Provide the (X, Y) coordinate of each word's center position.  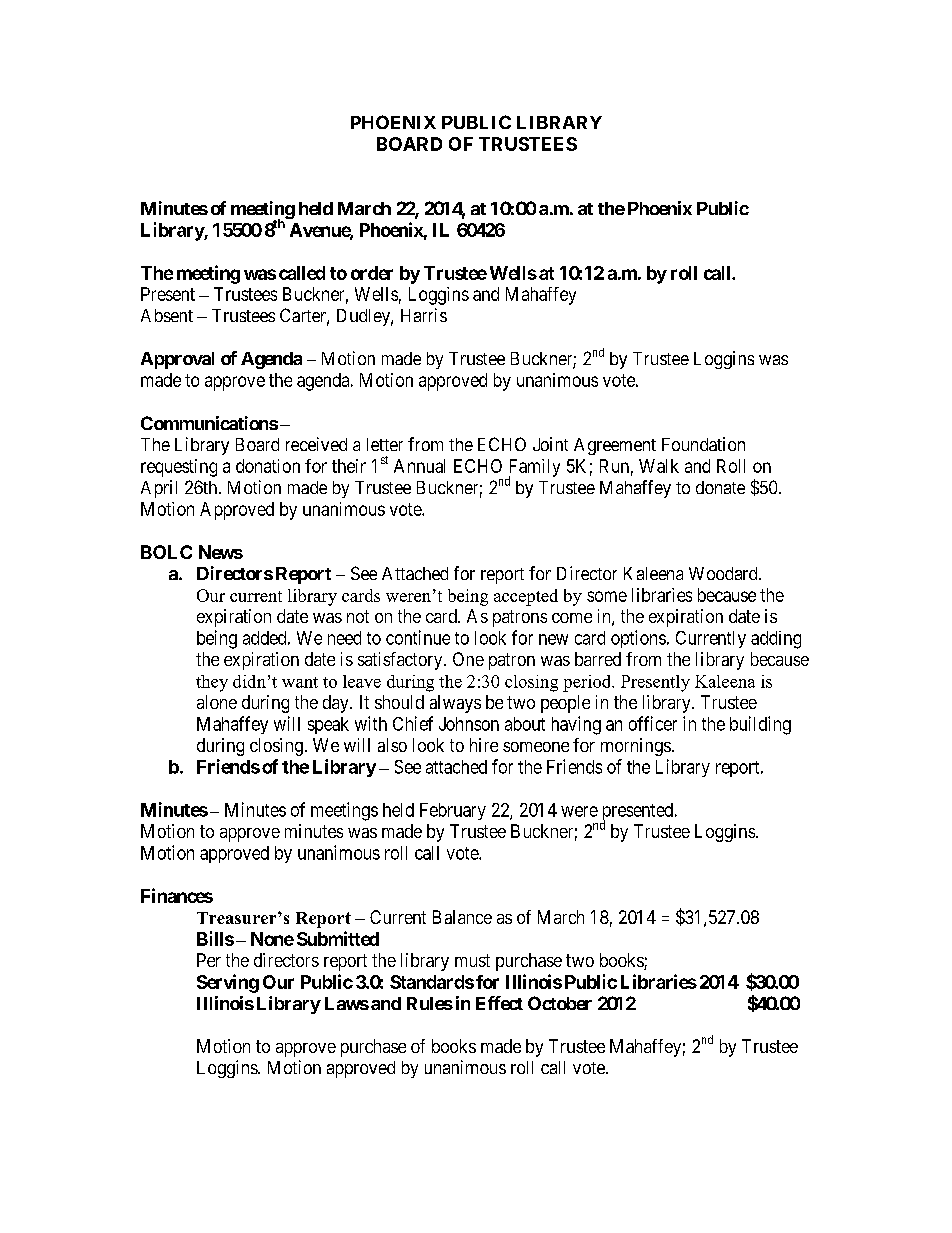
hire (484, 745)
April (159, 489)
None (272, 939)
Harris (424, 315)
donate (720, 487)
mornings (636, 747)
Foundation (703, 444)
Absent (167, 315)
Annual (419, 466)
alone (217, 702)
